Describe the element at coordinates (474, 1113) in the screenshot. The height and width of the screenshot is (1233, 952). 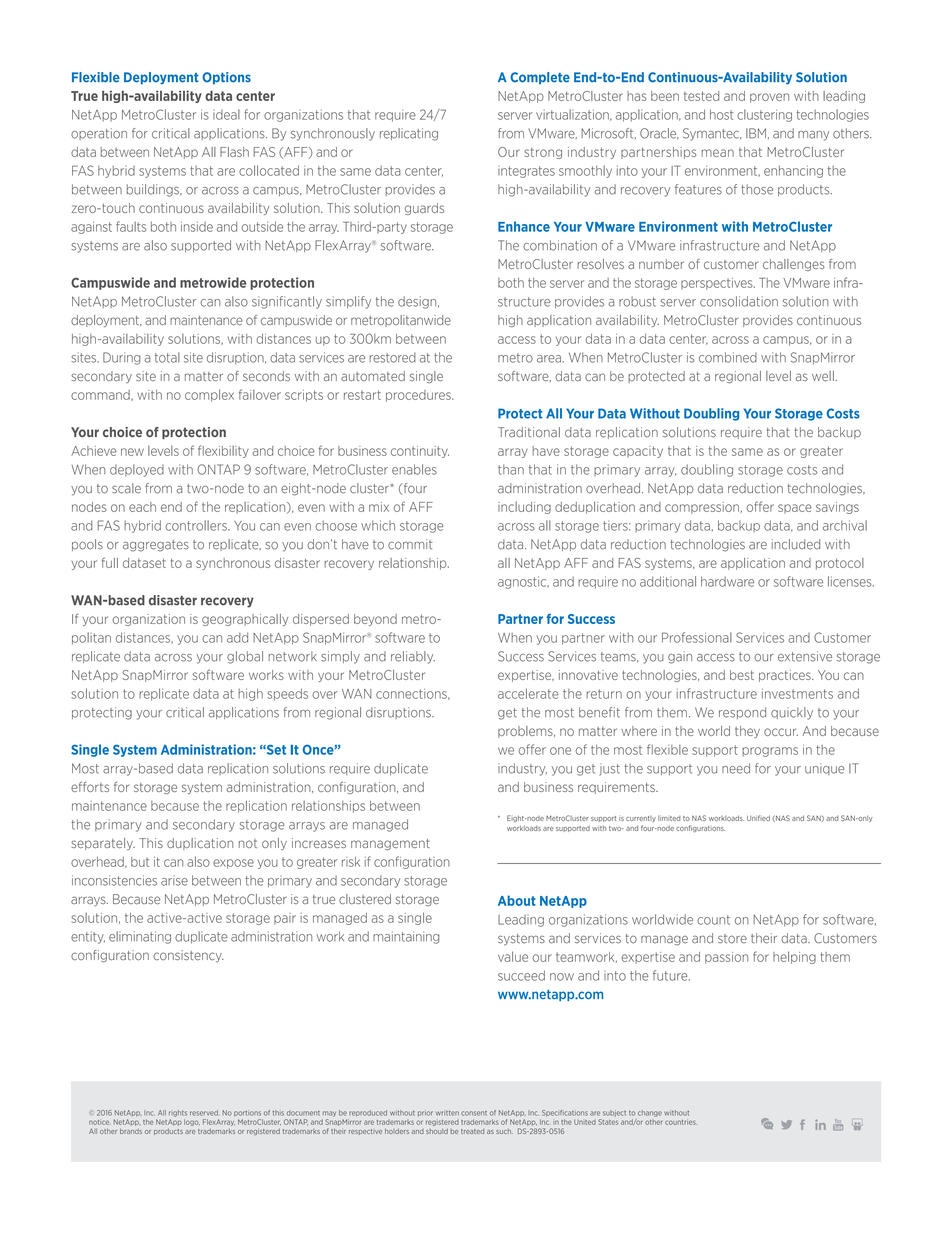
I see `consent` at that location.
